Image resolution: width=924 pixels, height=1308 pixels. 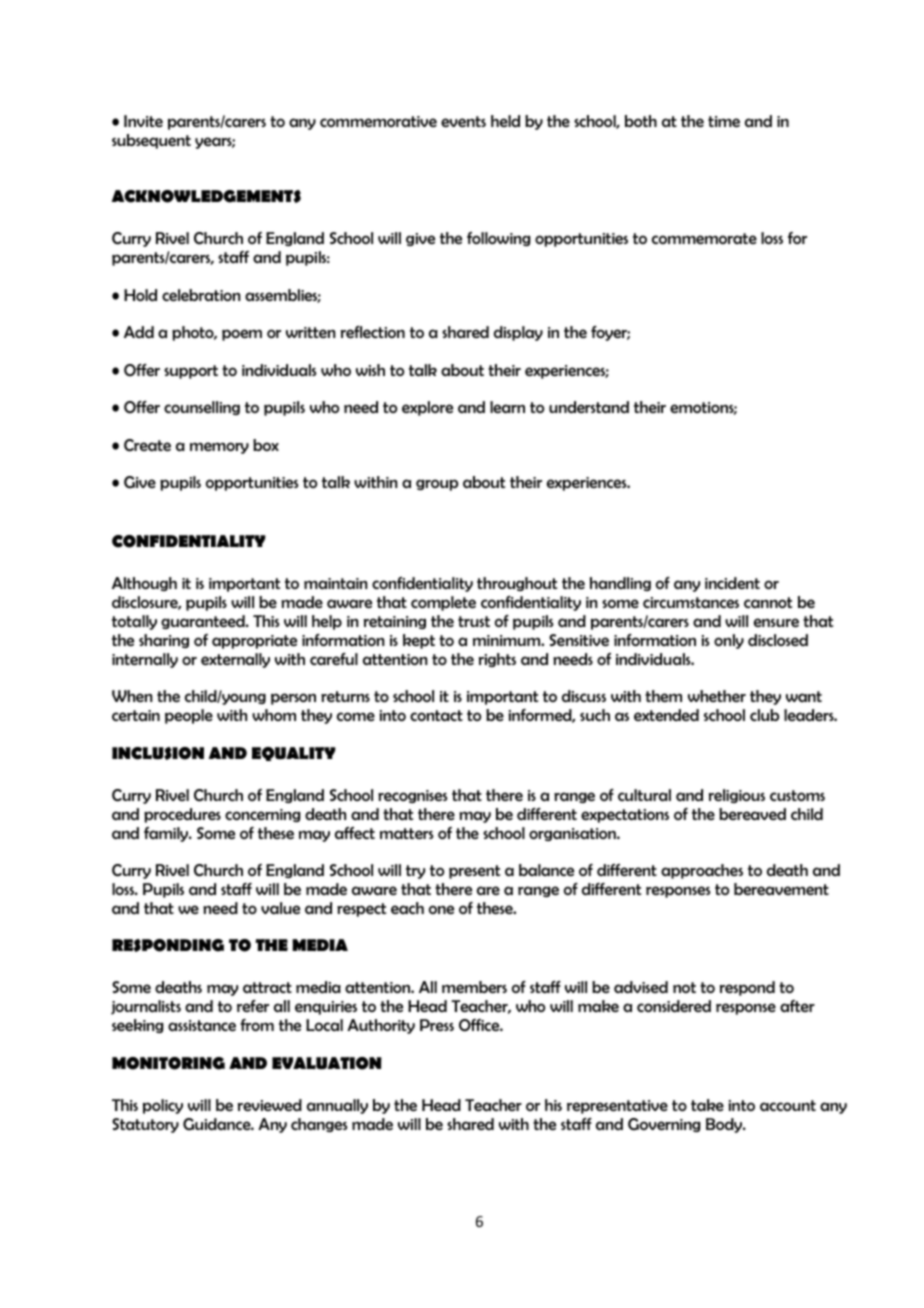 I want to click on learn, so click(x=507, y=407).
